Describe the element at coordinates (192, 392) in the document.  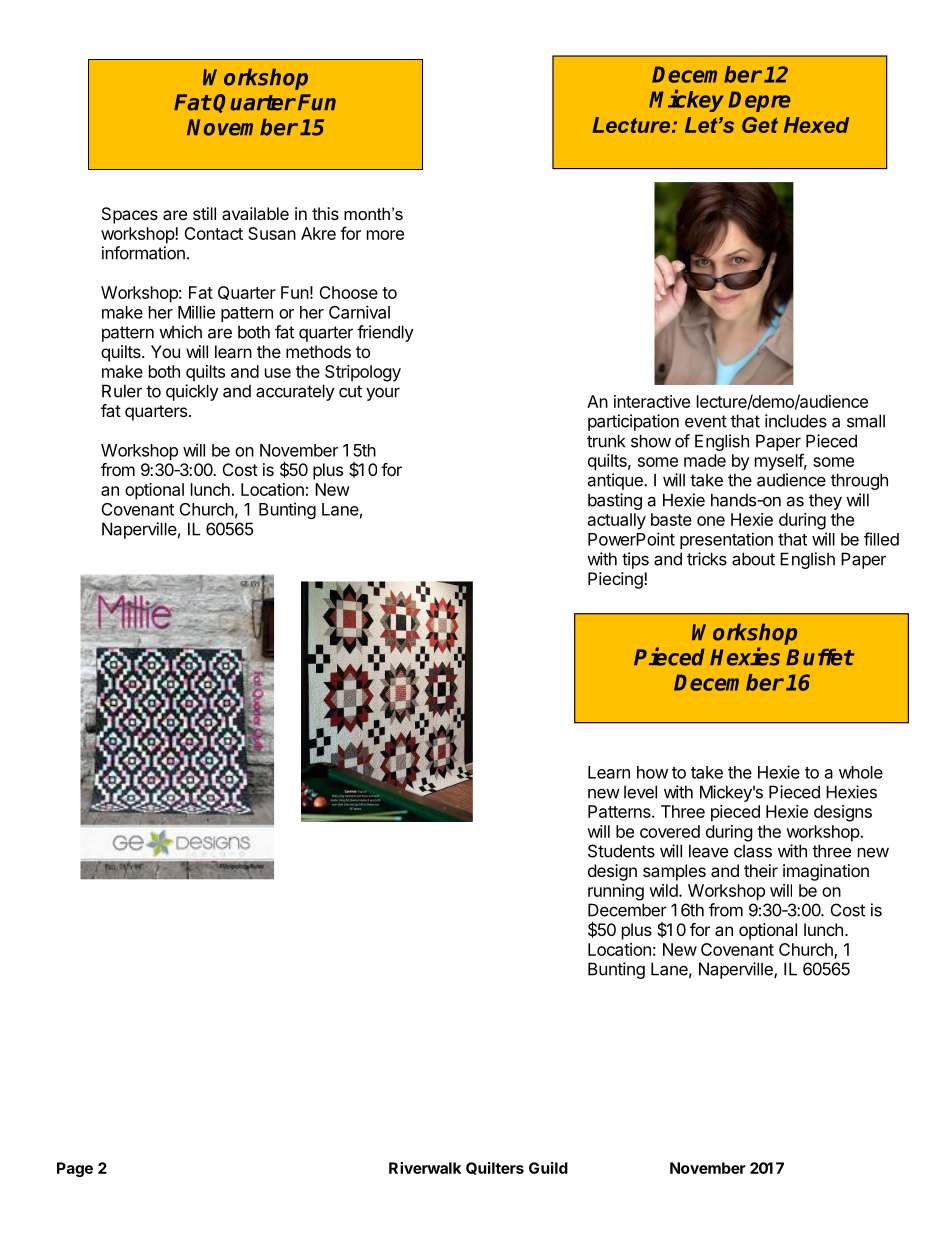
I see `quickly` at that location.
